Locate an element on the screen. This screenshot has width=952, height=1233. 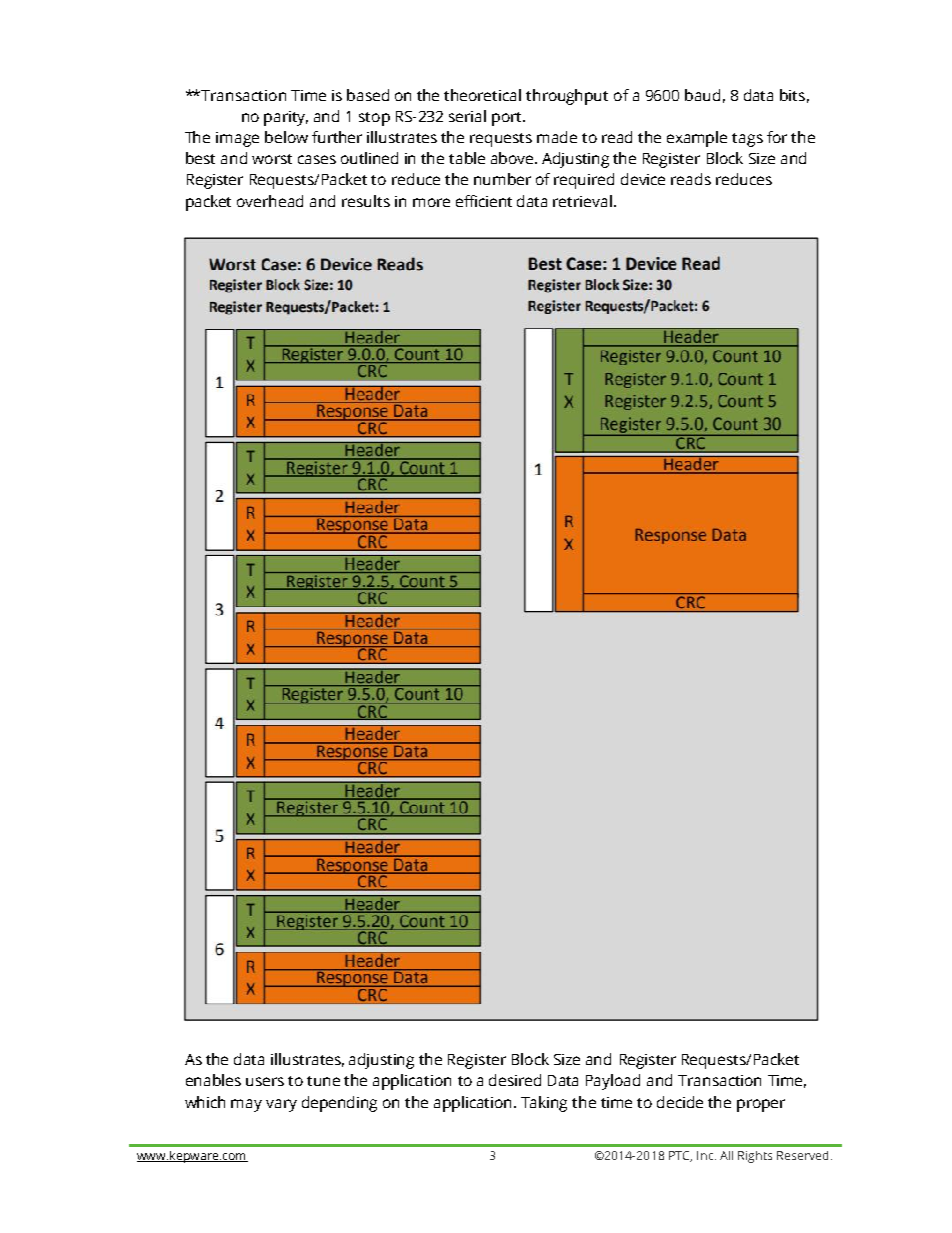
All is located at coordinates (726, 1155).
